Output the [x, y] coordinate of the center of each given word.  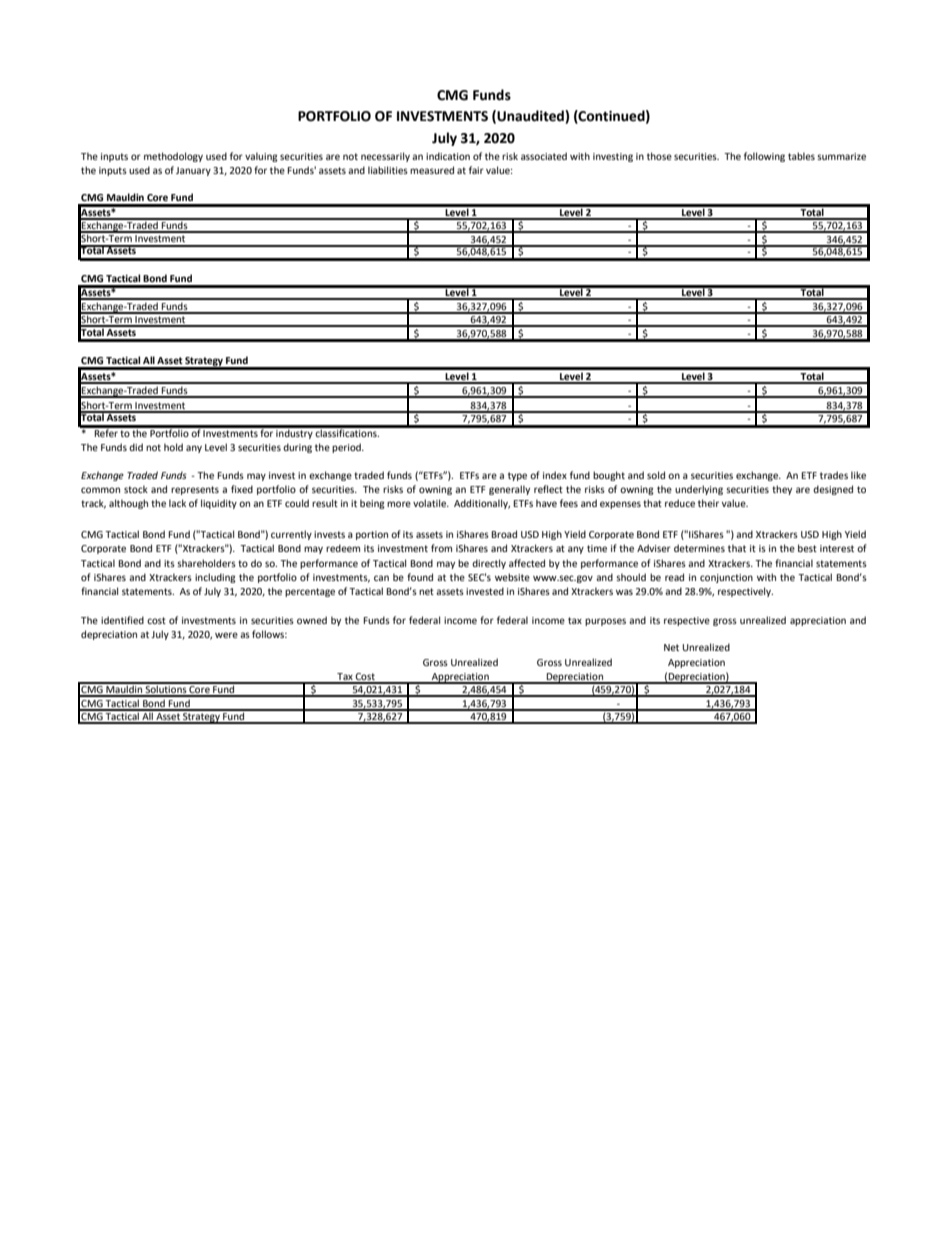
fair [476, 170]
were [226, 635]
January [193, 171]
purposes [605, 622]
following [764, 157]
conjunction [726, 578]
